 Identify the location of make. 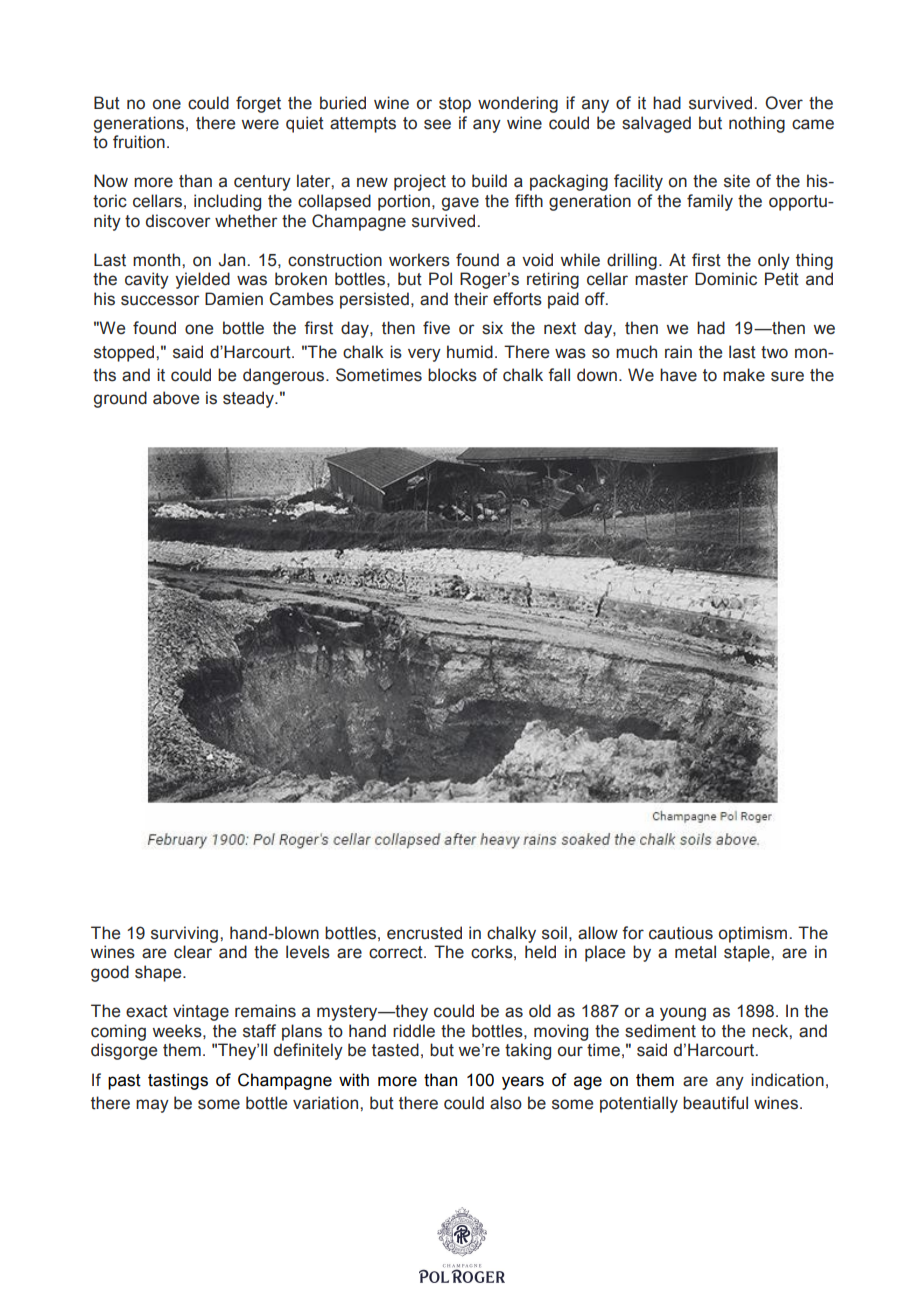
(744, 375).
